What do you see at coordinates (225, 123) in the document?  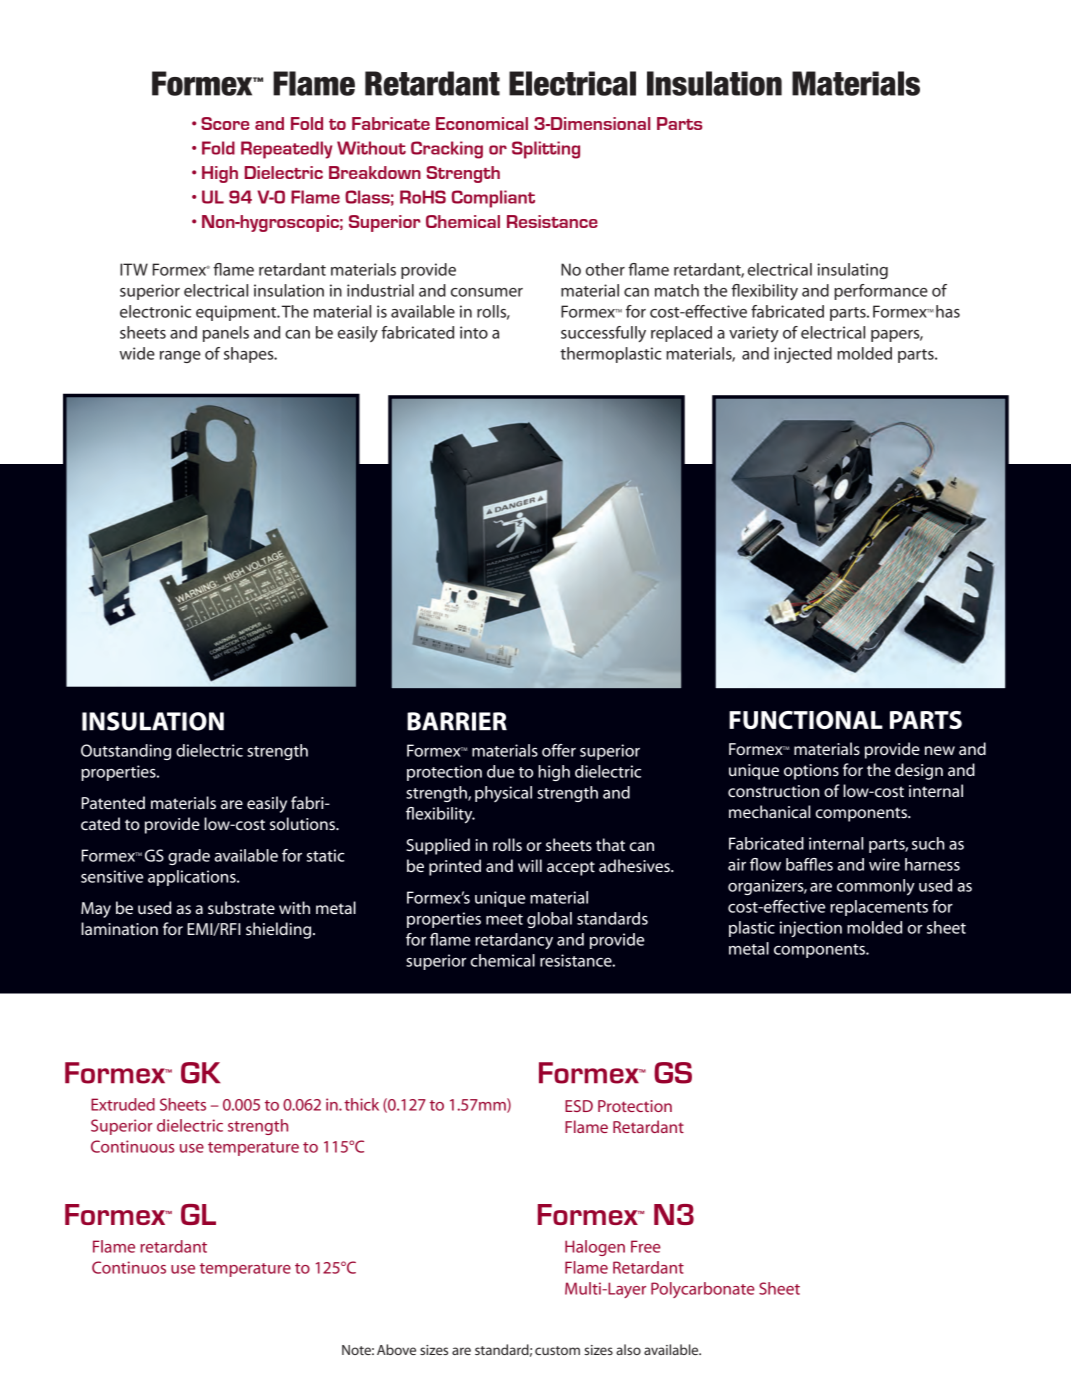 I see `Score` at bounding box center [225, 123].
